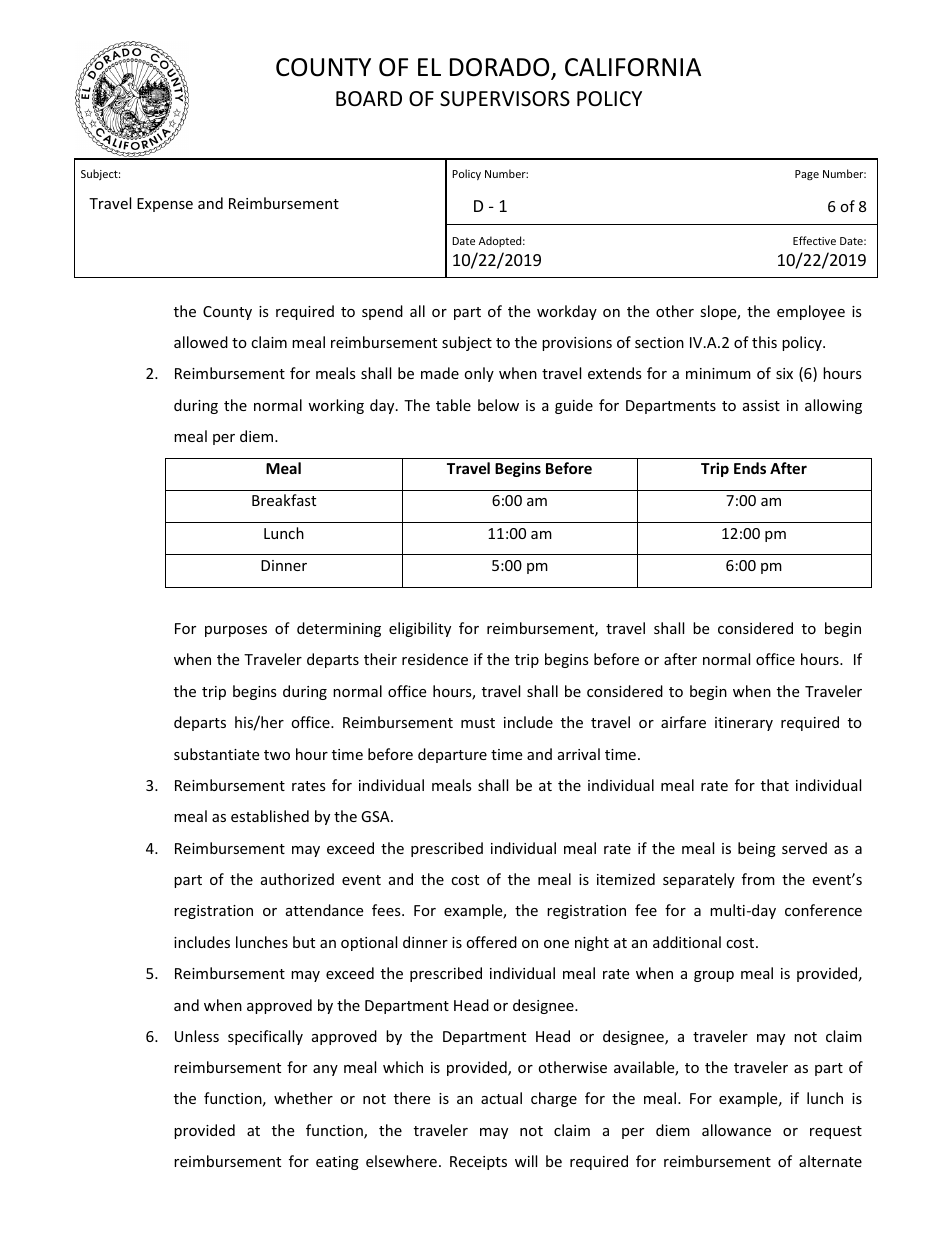  What do you see at coordinates (420, 629) in the page?
I see `eligibility` at bounding box center [420, 629].
